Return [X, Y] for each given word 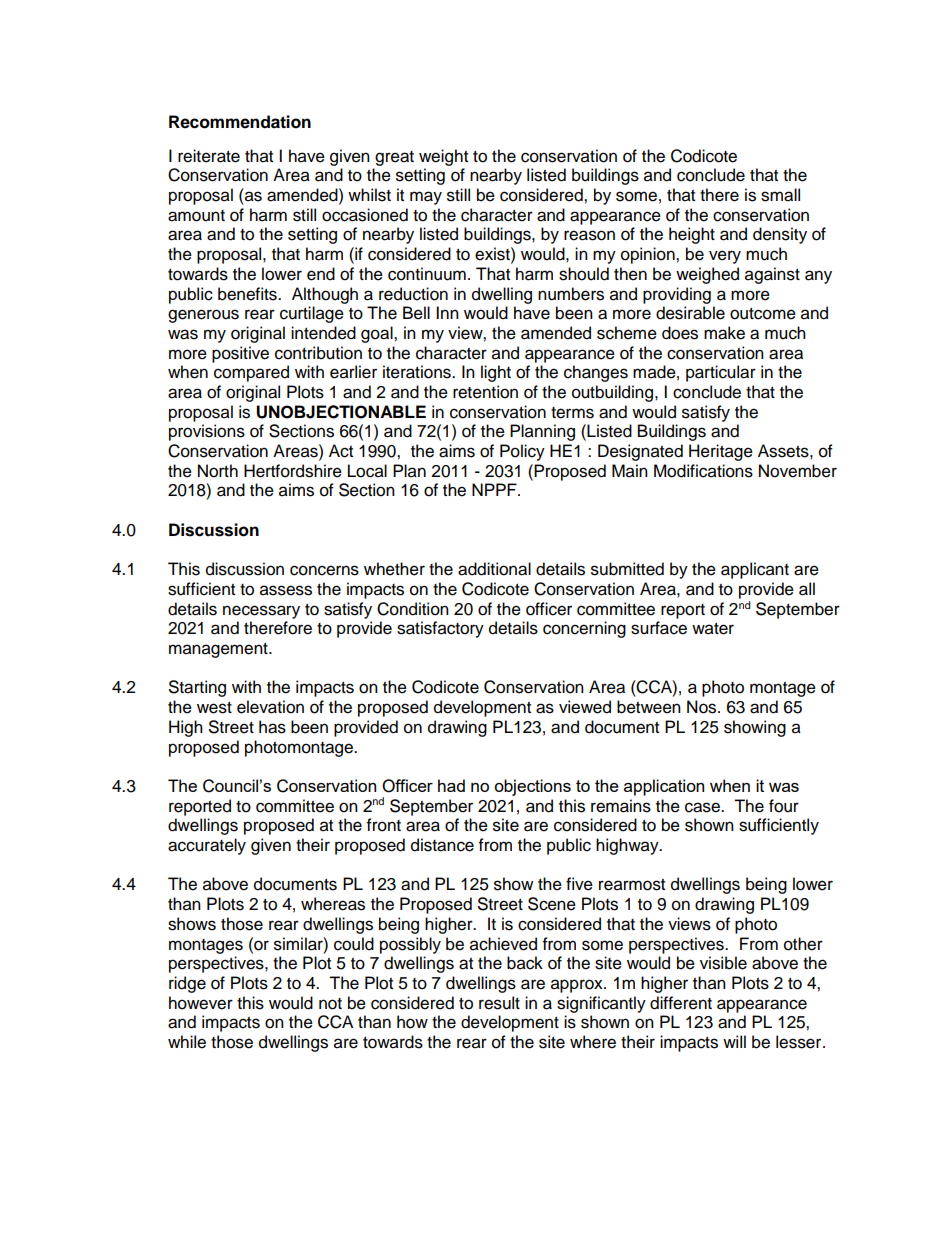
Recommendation [240, 122]
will [734, 1041]
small [780, 195]
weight [443, 157]
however [201, 1003]
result [499, 1003]
